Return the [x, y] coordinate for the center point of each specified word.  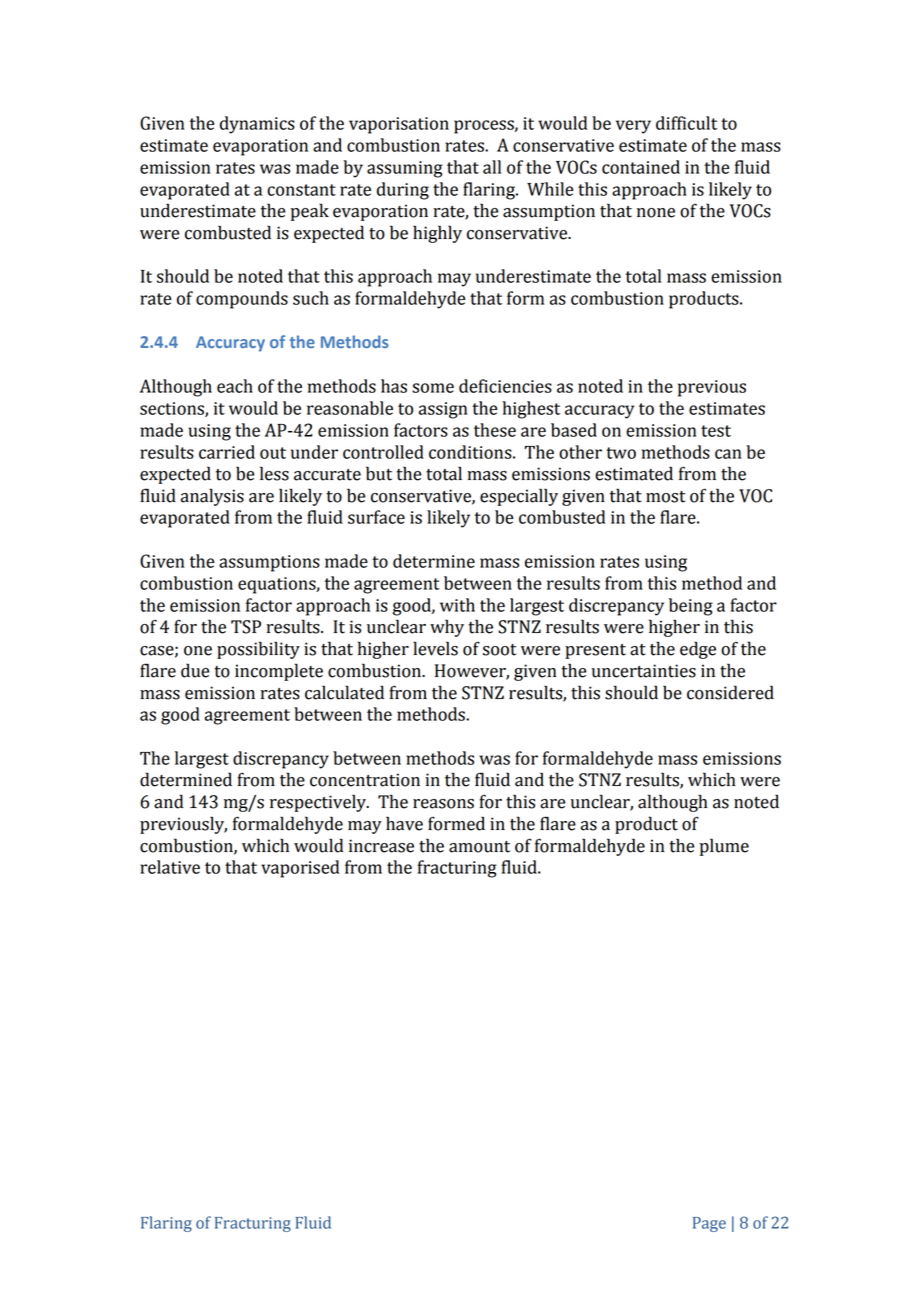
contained [641, 167]
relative [170, 867]
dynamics [257, 125]
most [665, 497]
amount [479, 847]
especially [519, 497]
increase [381, 846]
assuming [405, 169]
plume [724, 847]
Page [709, 1224]
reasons [443, 804]
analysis [212, 497]
